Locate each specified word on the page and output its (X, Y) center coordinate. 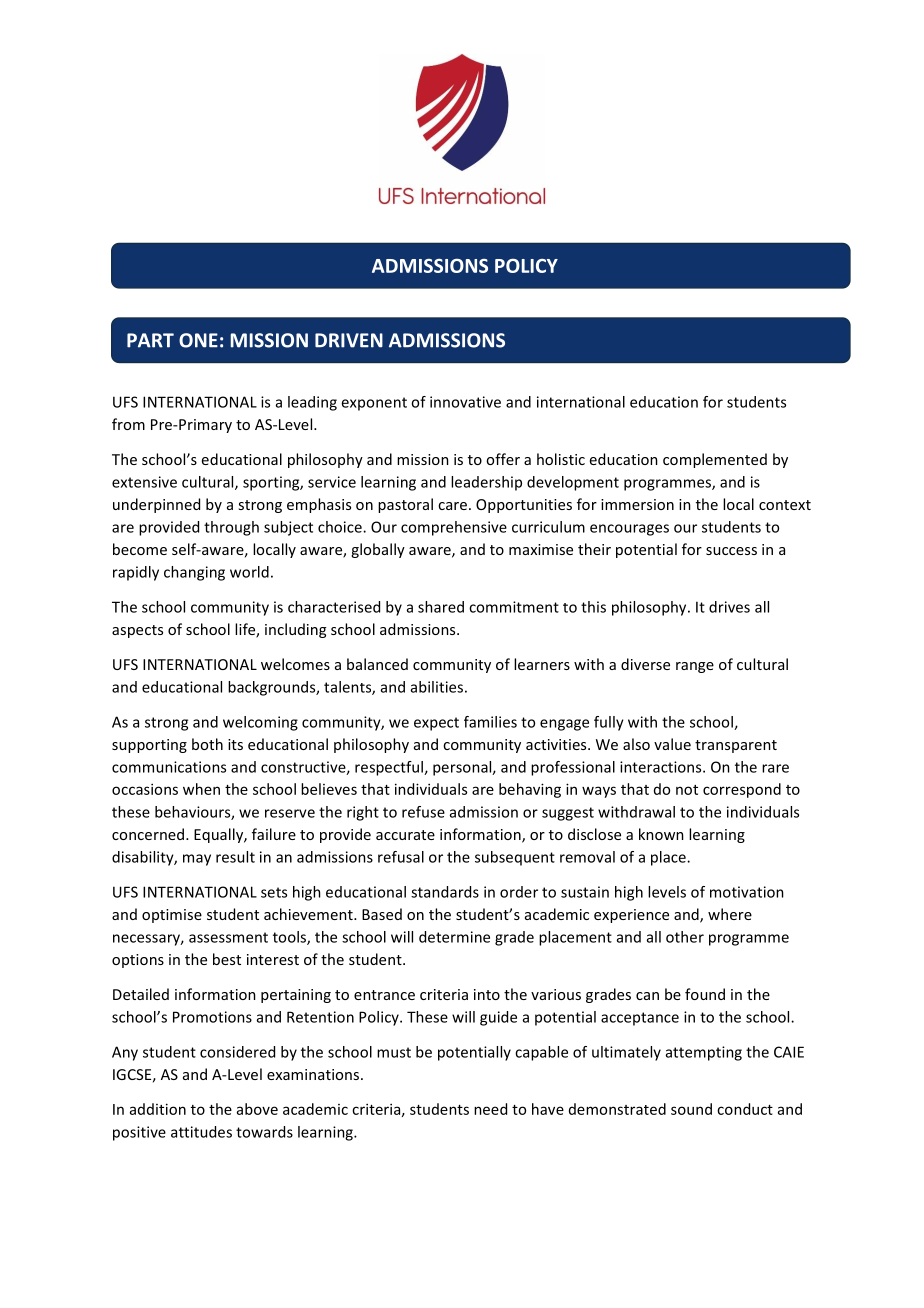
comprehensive (454, 528)
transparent (736, 746)
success (731, 551)
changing (194, 573)
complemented (715, 460)
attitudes (201, 1132)
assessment (228, 937)
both (207, 744)
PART (150, 340)
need (490, 1109)
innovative (465, 402)
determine (454, 937)
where (730, 914)
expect (436, 724)
